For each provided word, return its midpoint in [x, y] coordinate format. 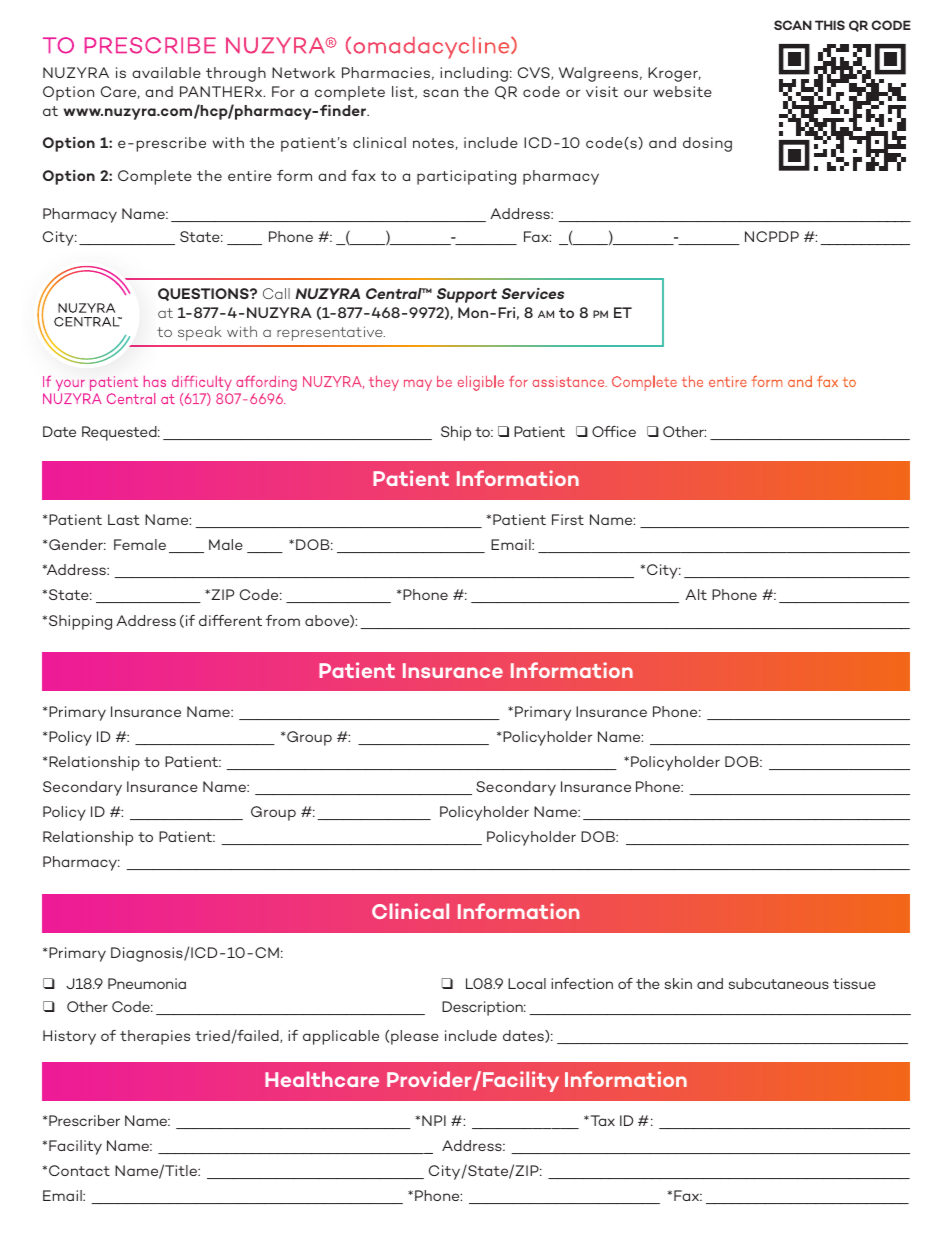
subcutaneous [779, 983]
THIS [830, 25]
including [474, 74]
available [166, 72]
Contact [79, 1170]
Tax [601, 1120]
